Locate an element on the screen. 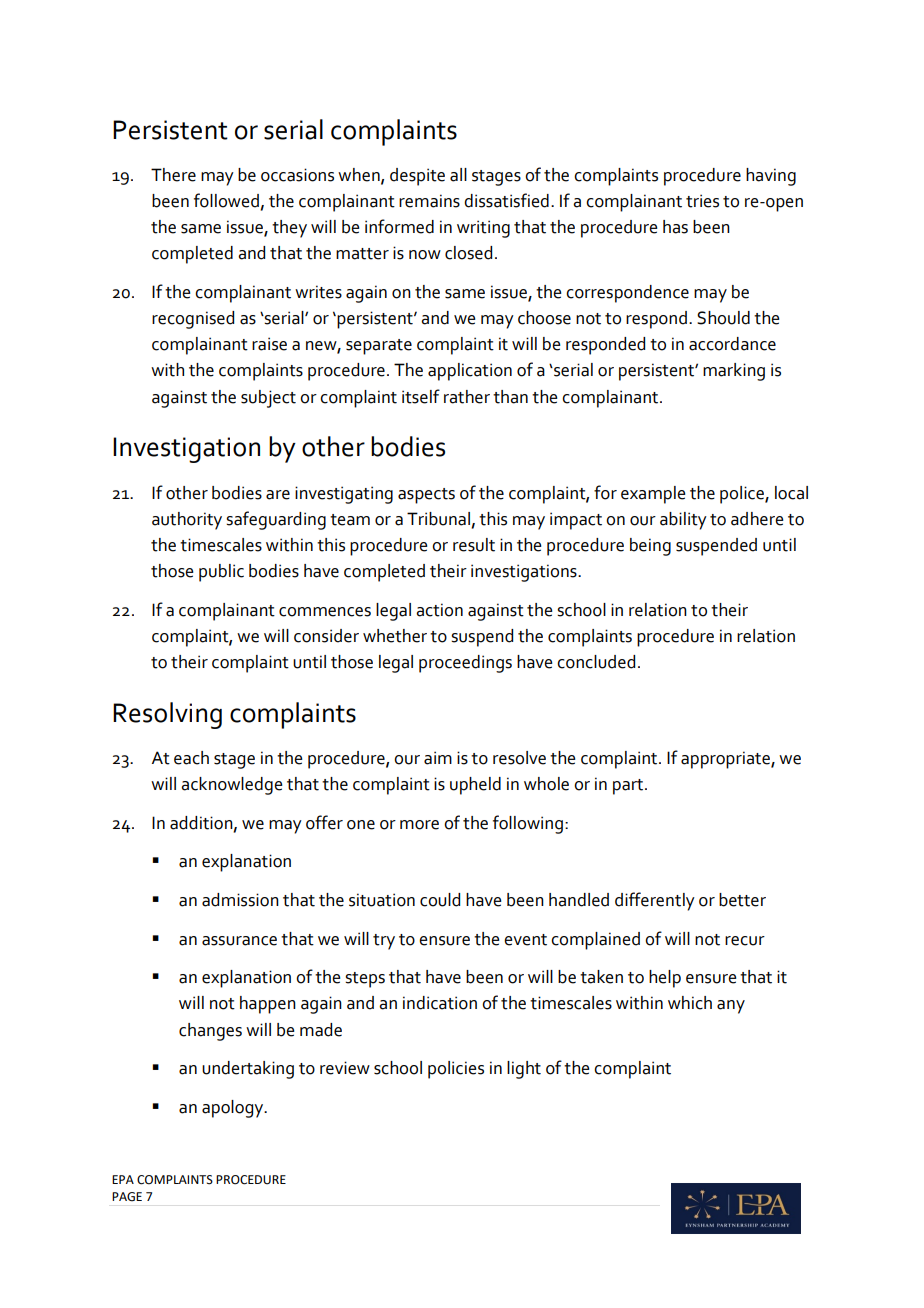 The image size is (924, 1308). Resolving is located at coordinates (167, 715).
